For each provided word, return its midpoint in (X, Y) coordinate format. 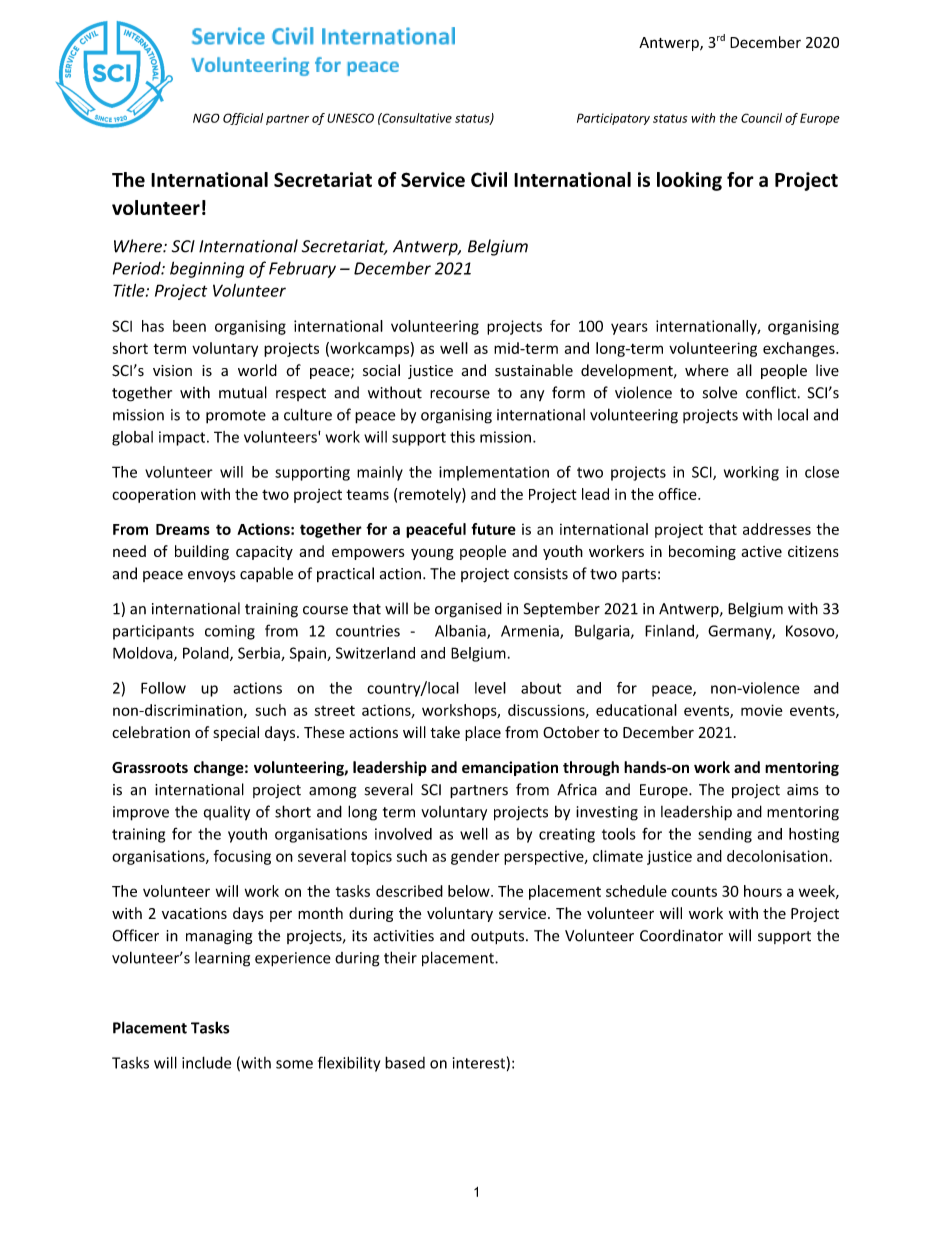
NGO (206, 118)
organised (468, 610)
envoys (211, 577)
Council (761, 118)
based (405, 1062)
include (206, 1062)
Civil (489, 179)
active (761, 551)
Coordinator (681, 935)
